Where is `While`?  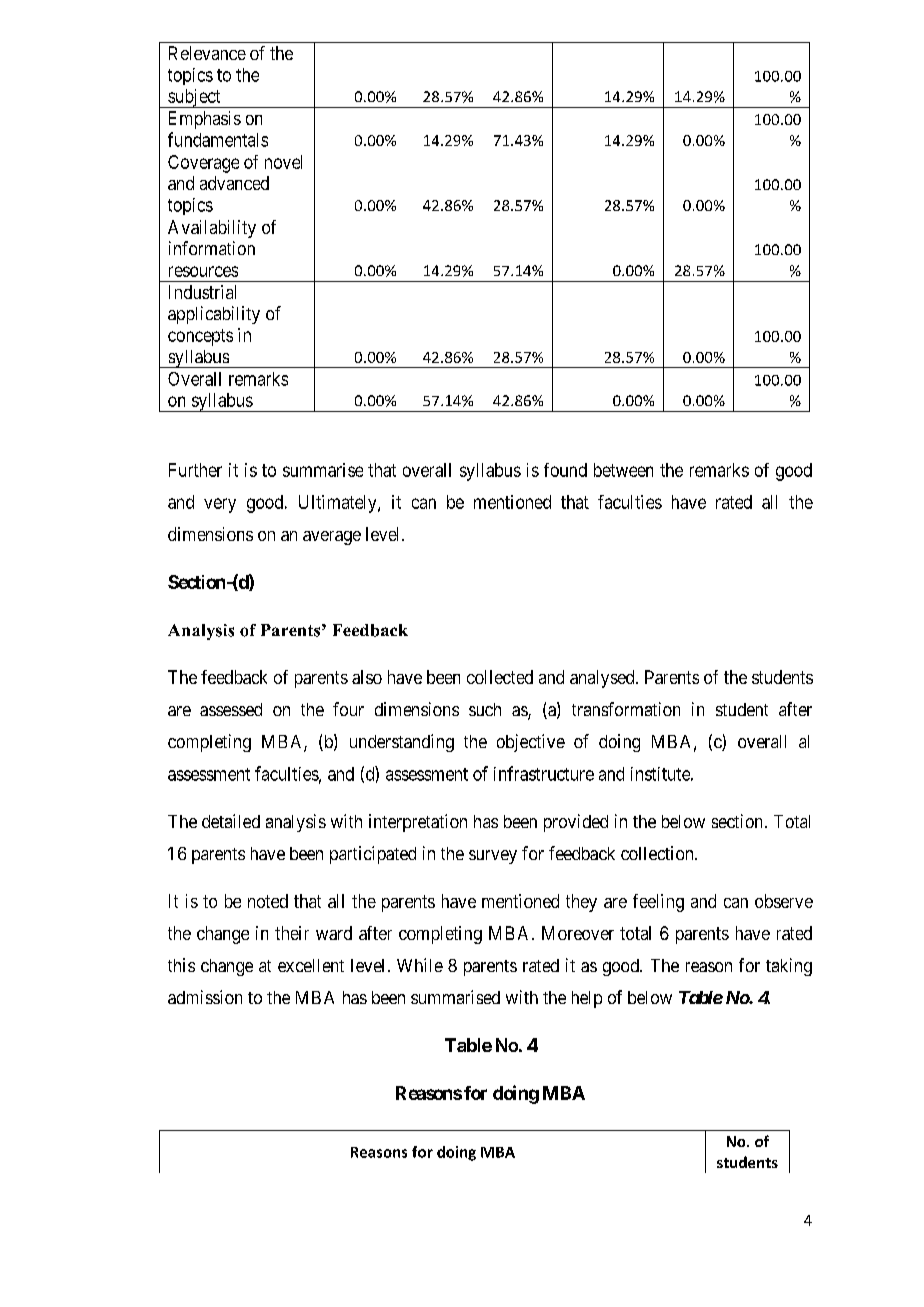 While is located at coordinates (420, 965).
